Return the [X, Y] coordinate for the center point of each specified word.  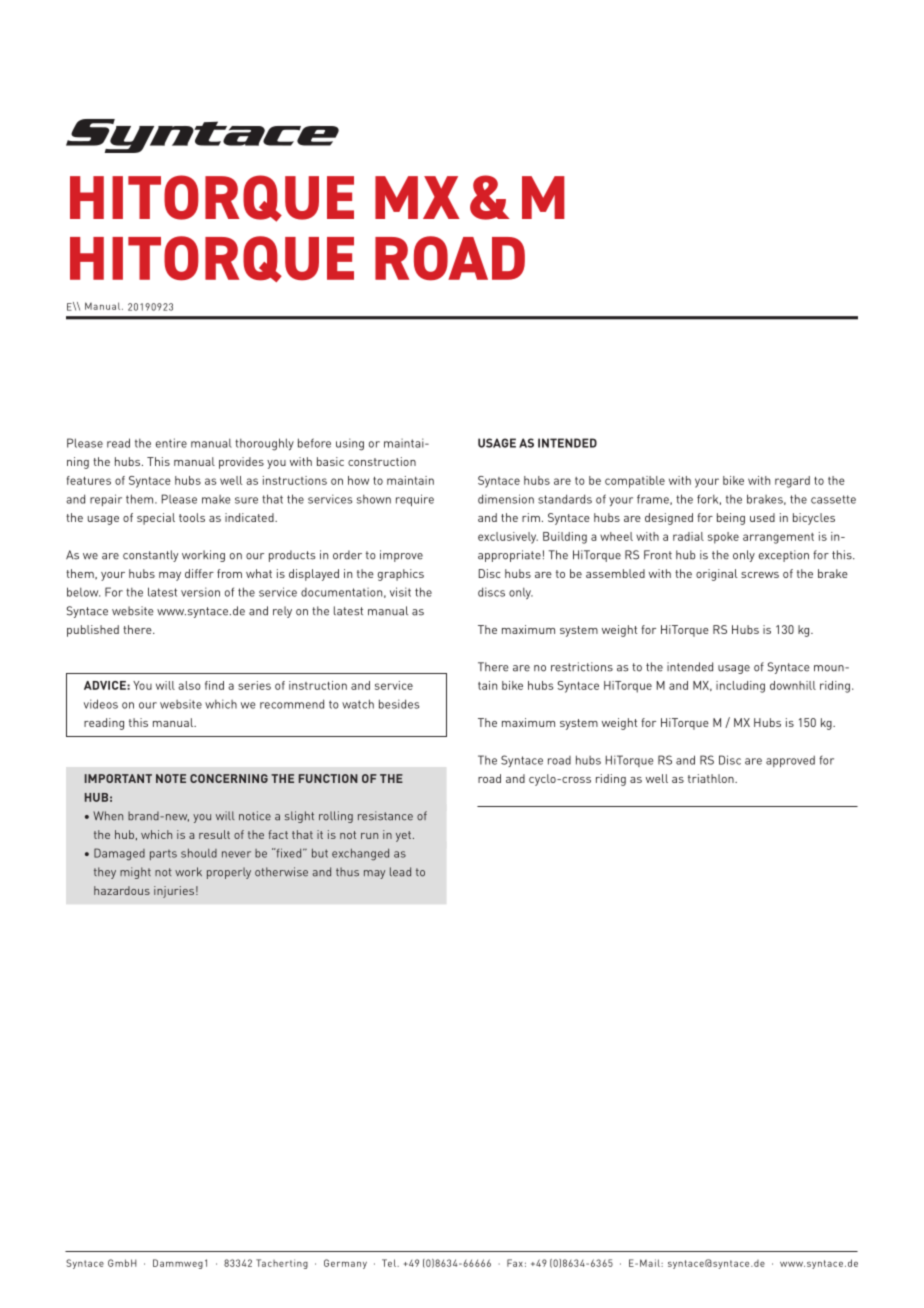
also [189, 685]
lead [400, 872]
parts [163, 855]
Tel [390, 1263]
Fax [515, 1263]
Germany [345, 1264]
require [415, 500]
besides [399, 704]
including [740, 687]
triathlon [712, 778]
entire [171, 443]
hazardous [122, 890]
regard [792, 482]
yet [405, 836]
